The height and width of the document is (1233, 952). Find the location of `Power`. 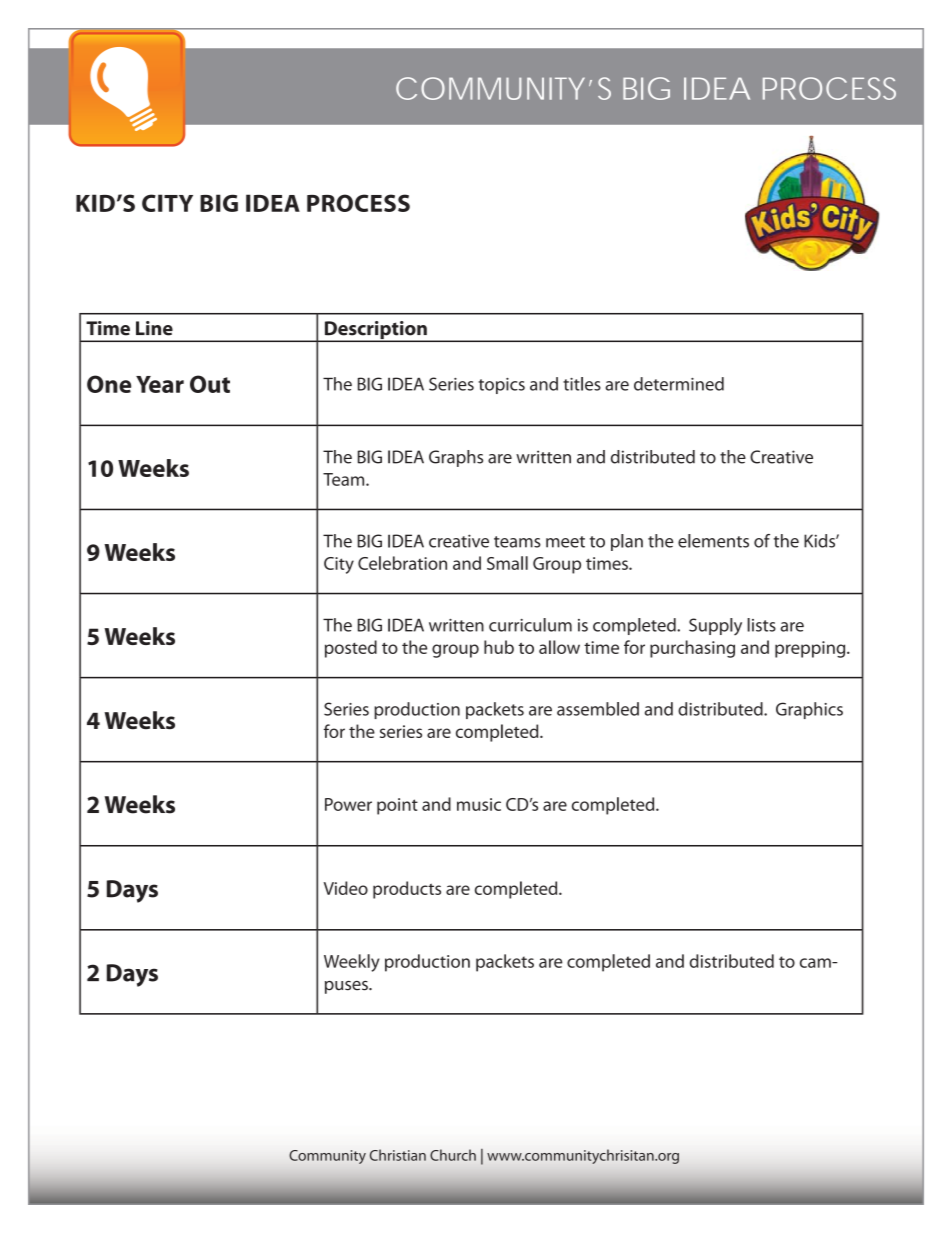

Power is located at coordinates (348, 804).
